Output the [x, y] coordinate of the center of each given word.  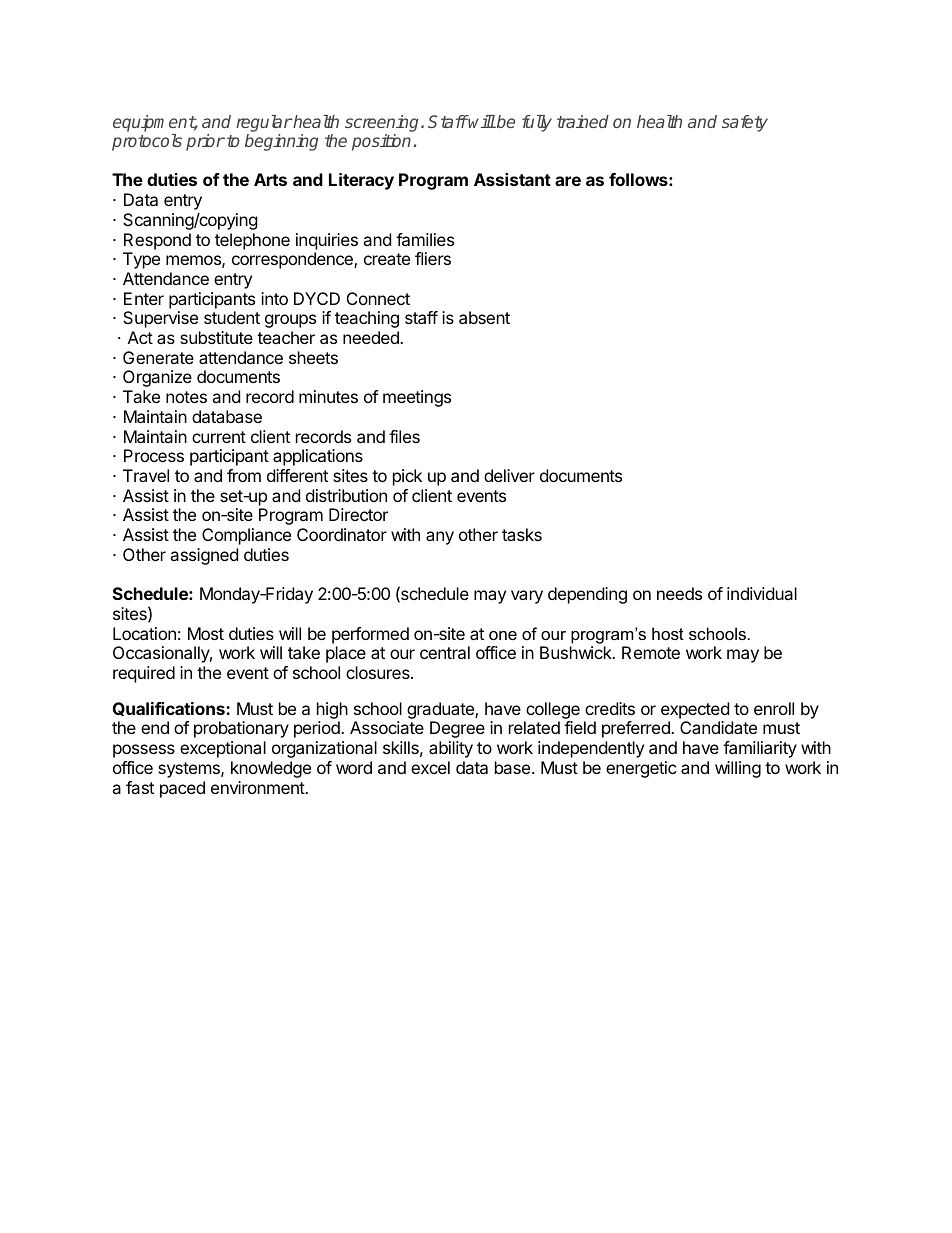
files [404, 436]
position [381, 142]
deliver [509, 475]
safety [745, 123]
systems [190, 770]
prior [205, 142]
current [219, 437]
